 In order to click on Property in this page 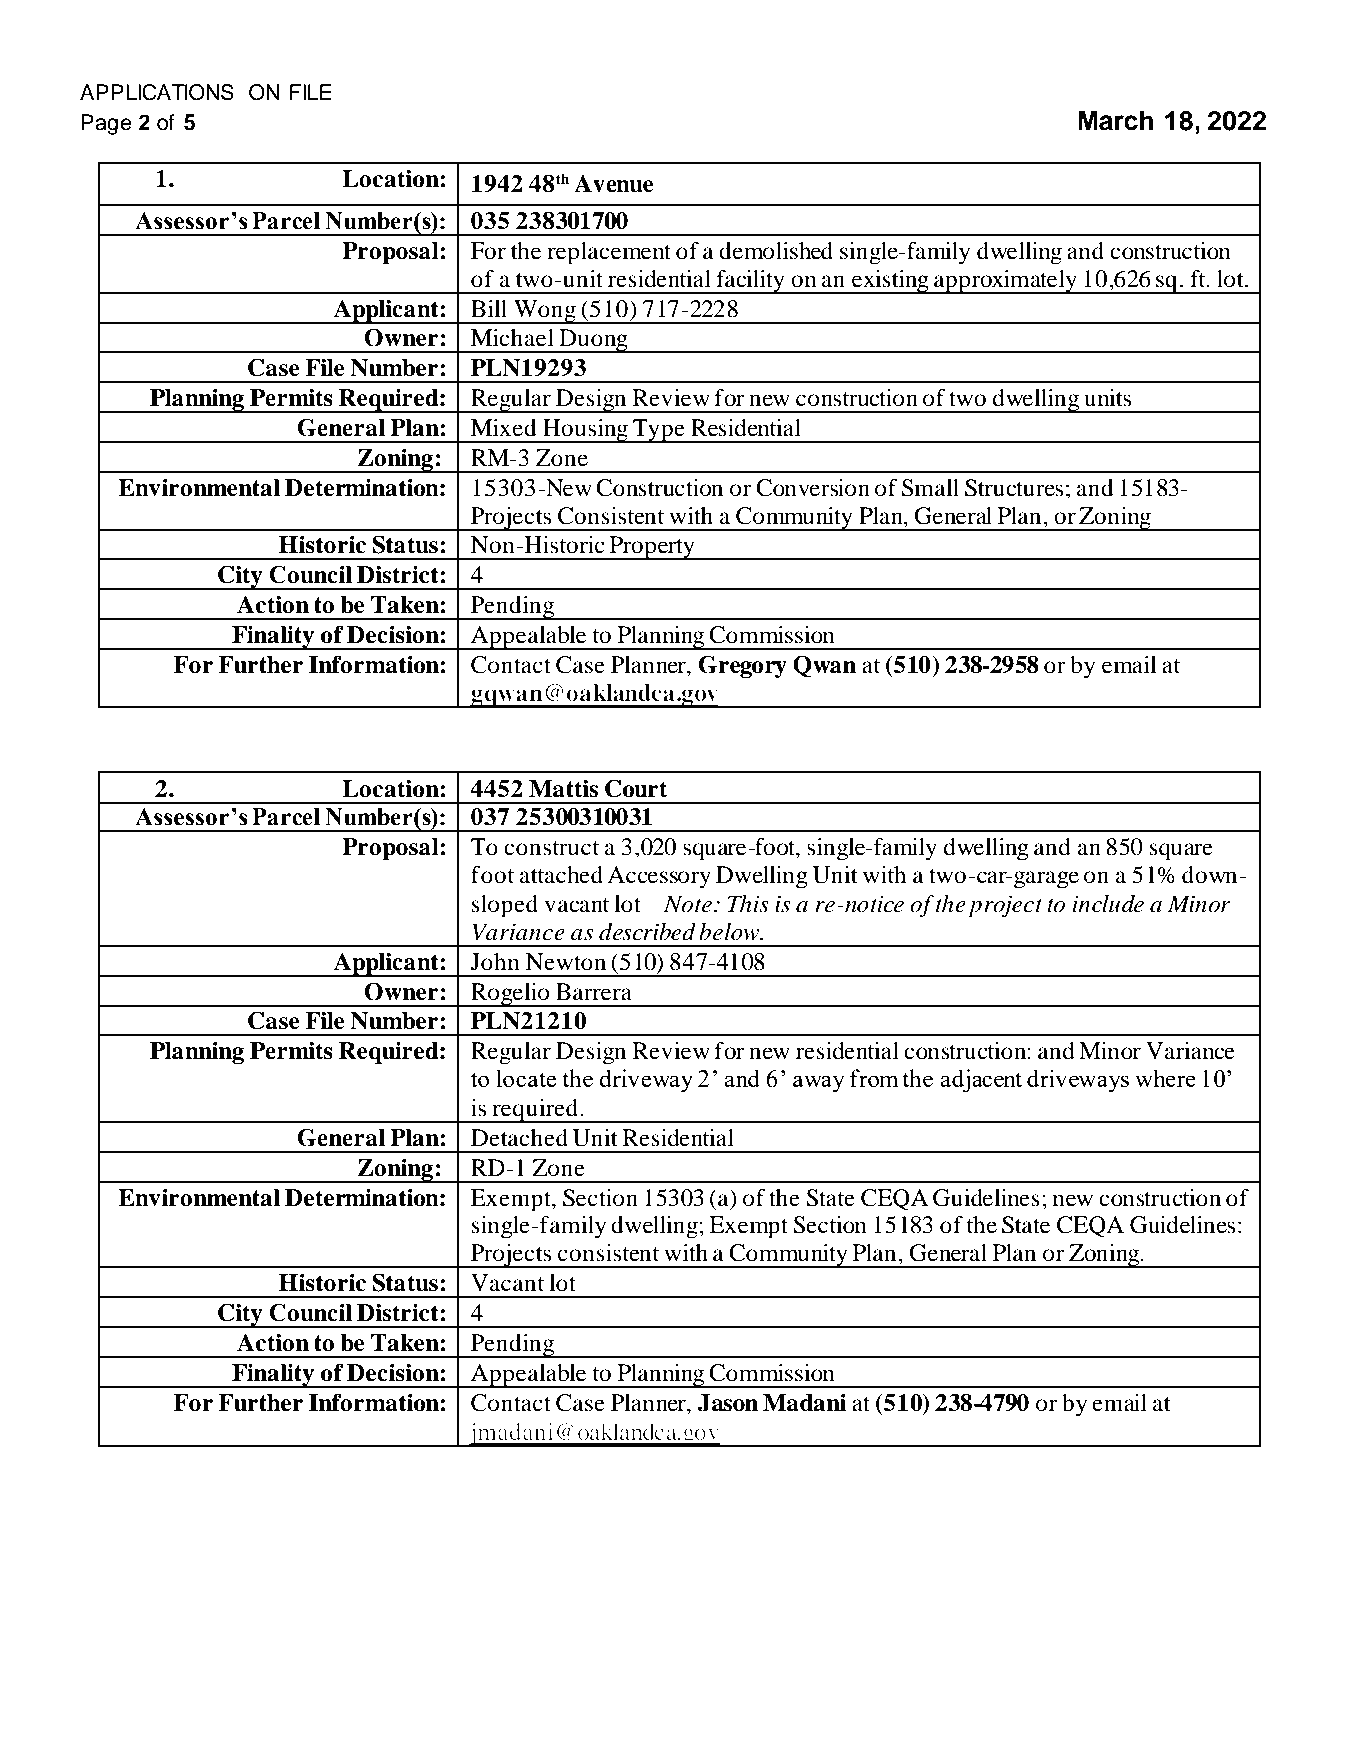, I will do `click(652, 548)`.
